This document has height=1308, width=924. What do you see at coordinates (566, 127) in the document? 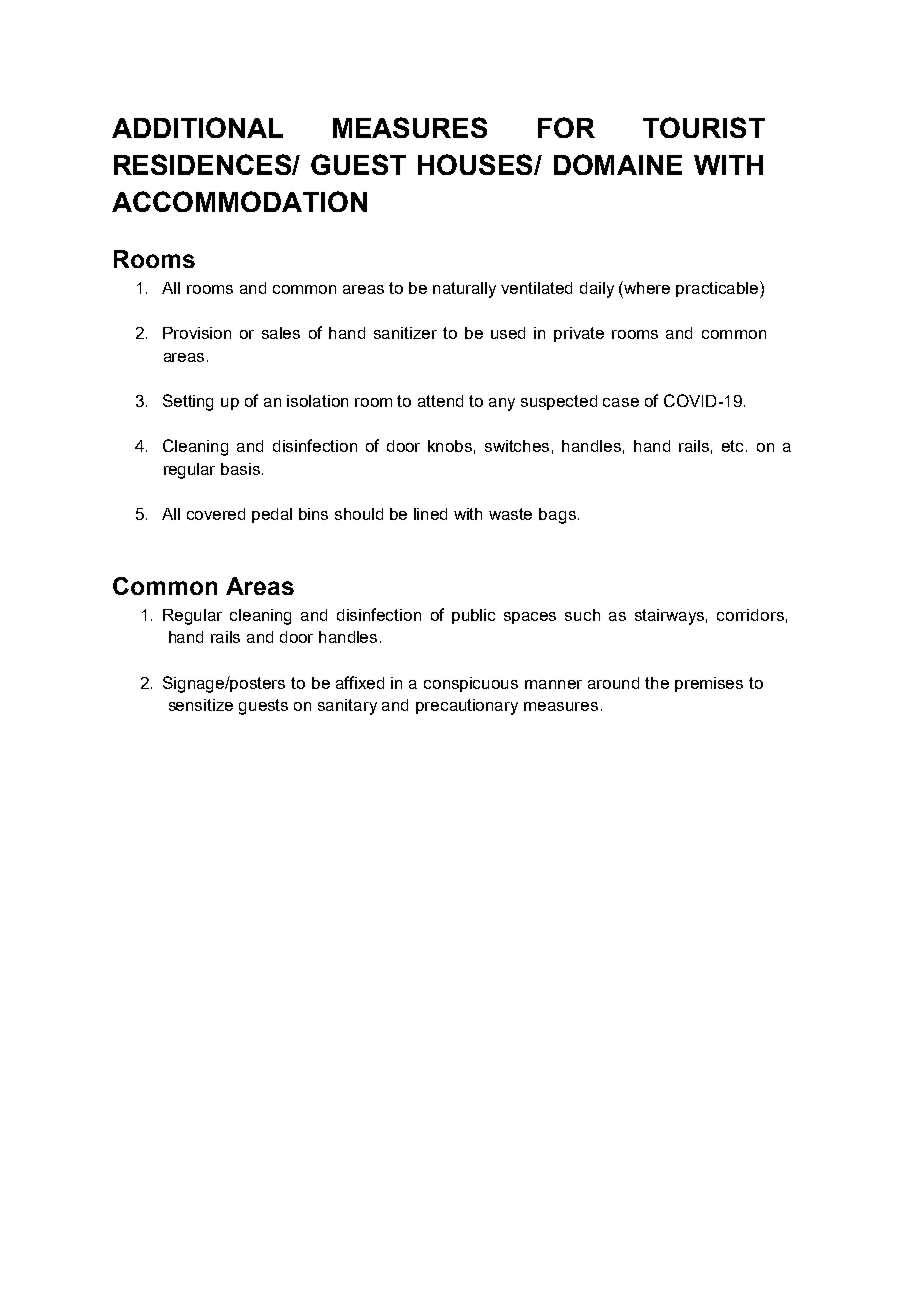
I see `FOR` at bounding box center [566, 127].
